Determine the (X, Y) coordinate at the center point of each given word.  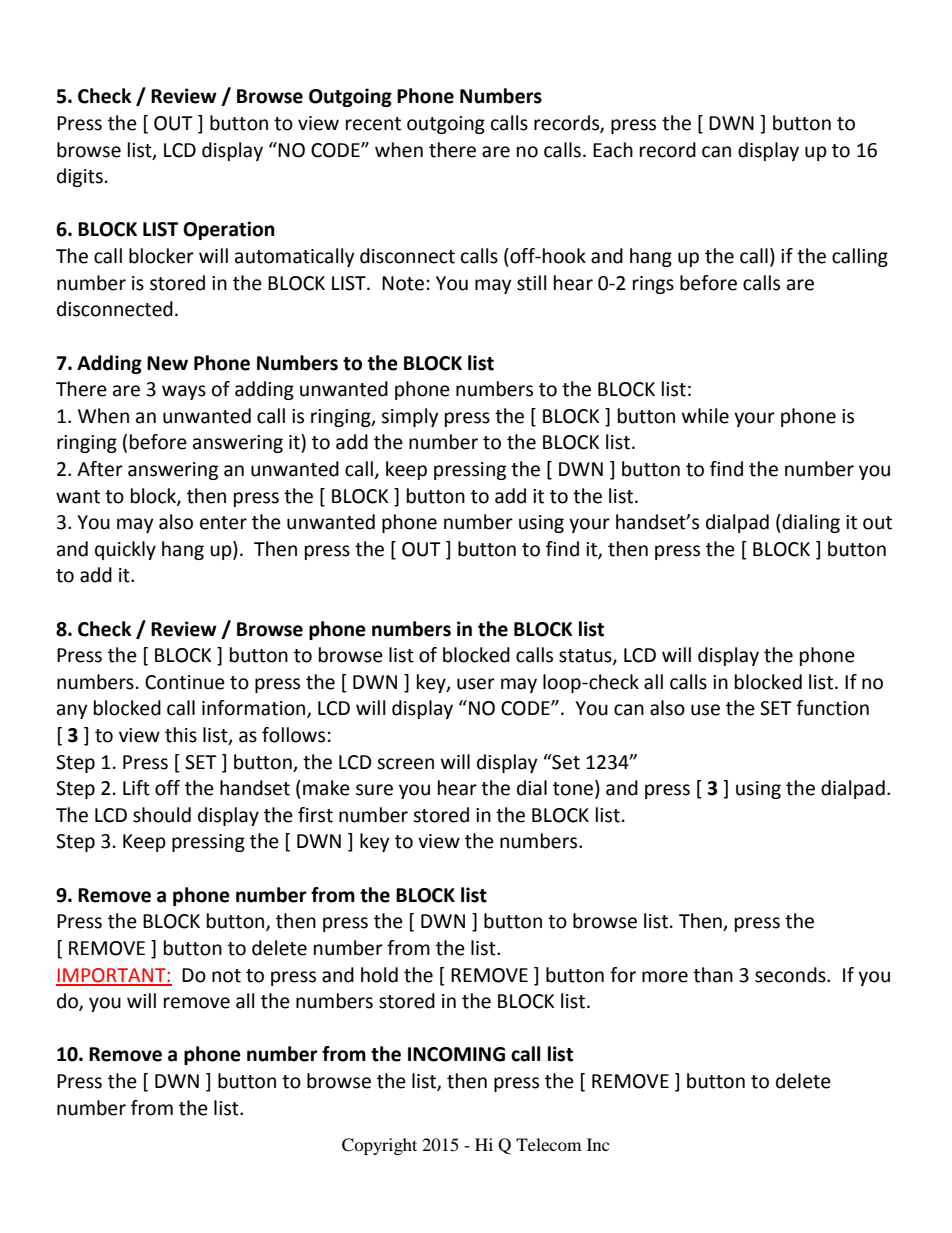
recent (373, 124)
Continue (185, 682)
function (832, 708)
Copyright (379, 1146)
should (162, 815)
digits (80, 177)
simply (410, 417)
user (476, 684)
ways (184, 392)
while (705, 416)
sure (374, 790)
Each (613, 150)
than (713, 975)
